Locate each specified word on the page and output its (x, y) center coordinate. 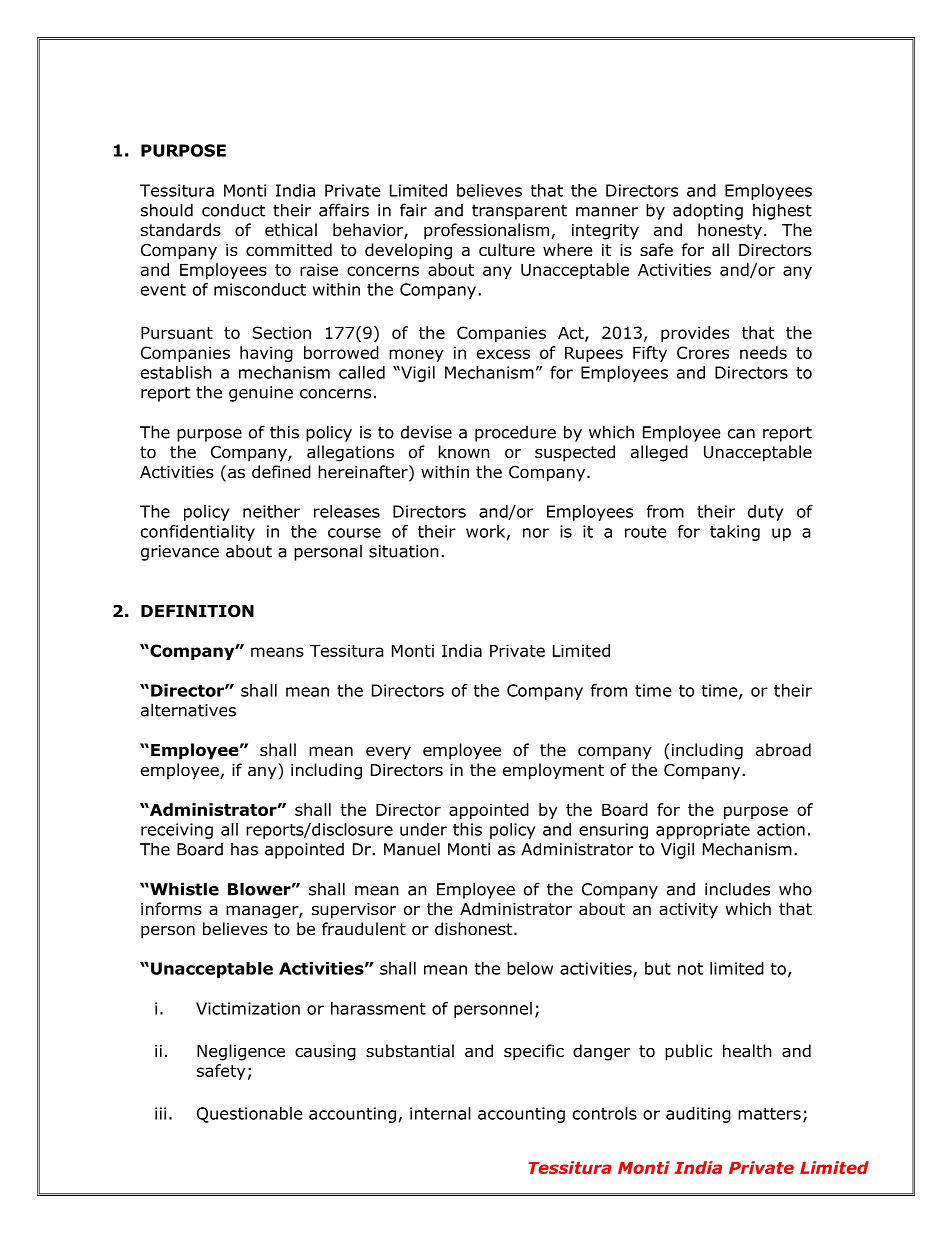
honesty (730, 231)
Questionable (250, 1115)
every (388, 753)
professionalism (486, 231)
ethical (291, 230)
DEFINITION (197, 611)
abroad (783, 750)
